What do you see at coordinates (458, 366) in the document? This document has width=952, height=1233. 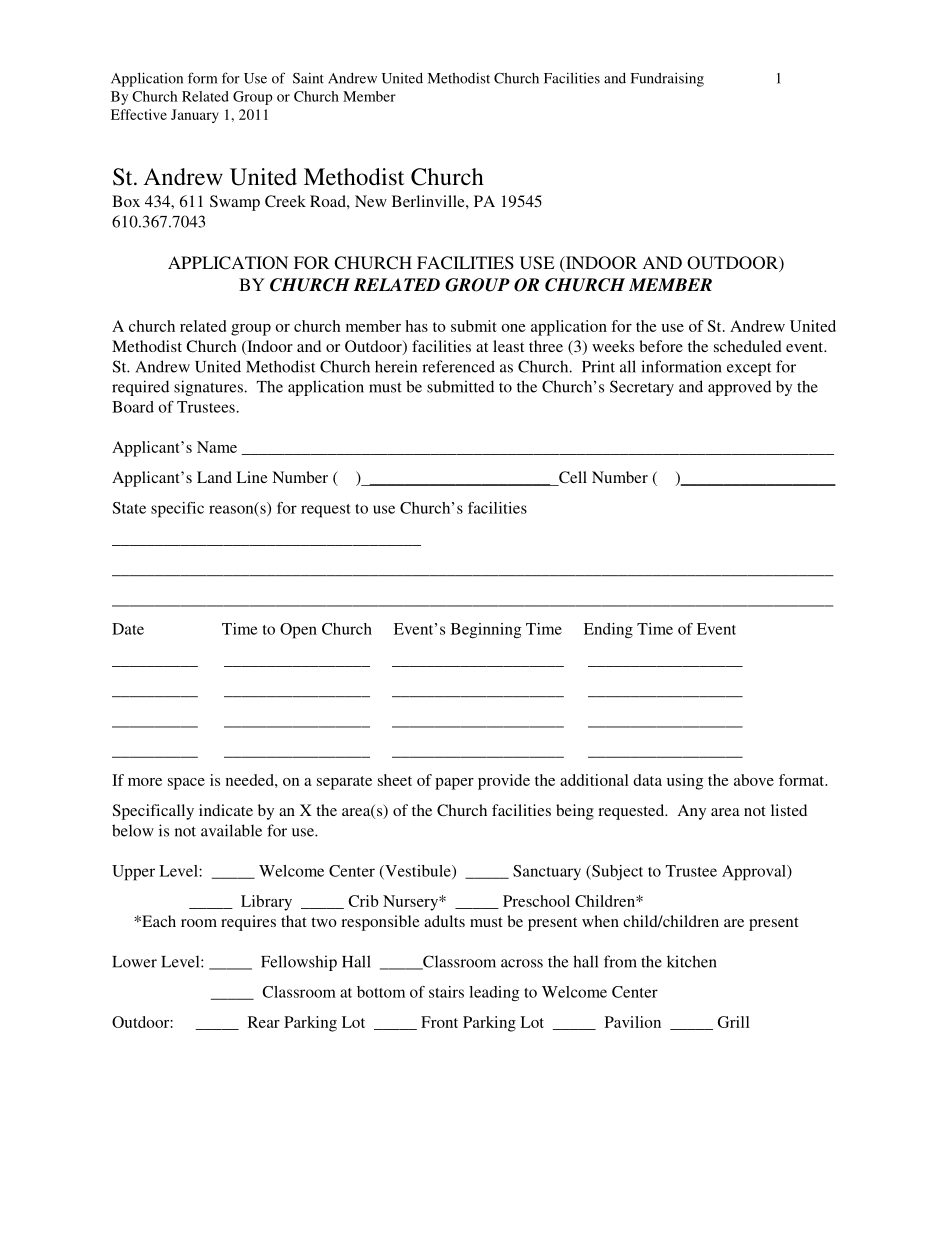 I see `referenced` at bounding box center [458, 366].
